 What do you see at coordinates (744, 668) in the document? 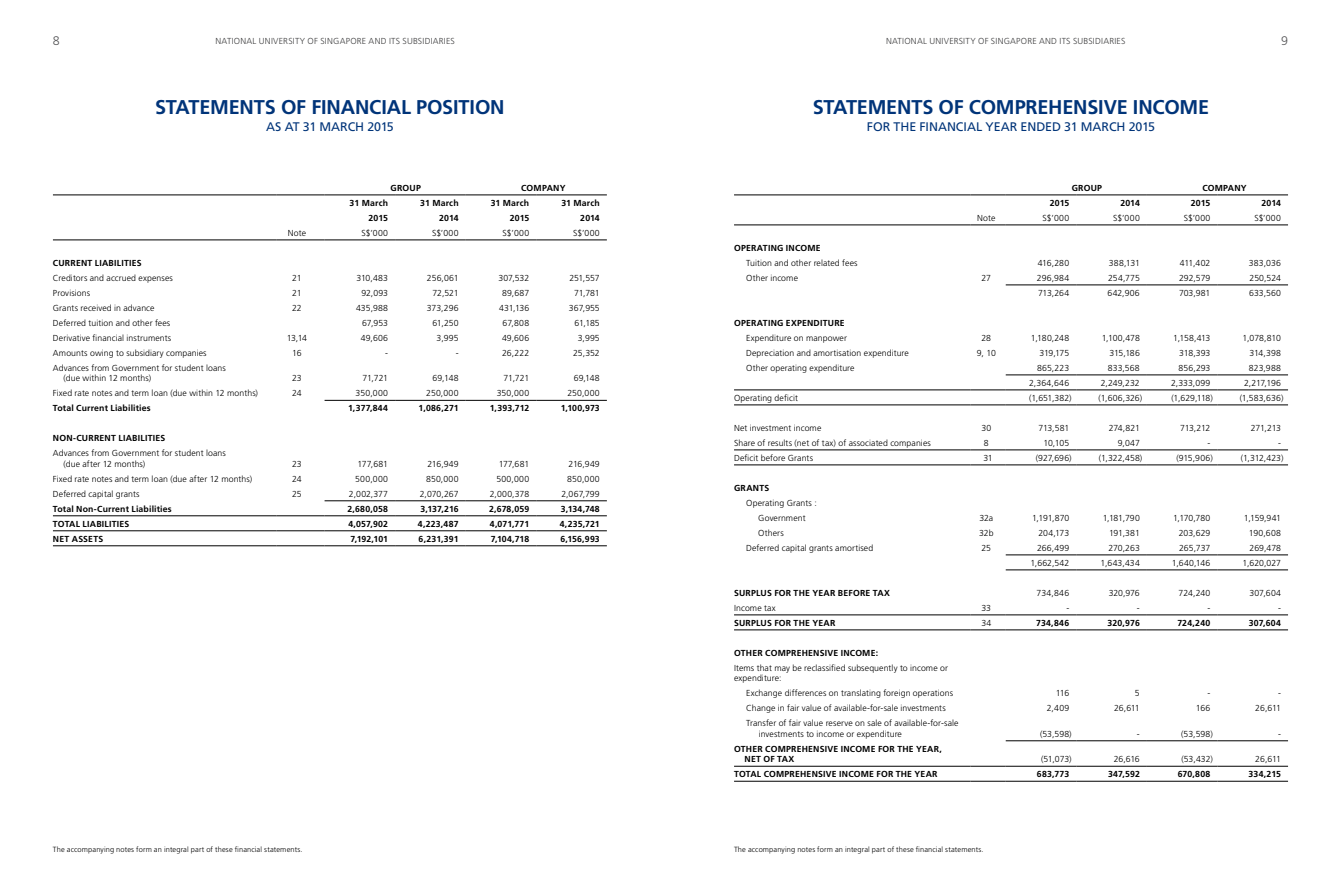
I see `Items` at bounding box center [744, 668].
